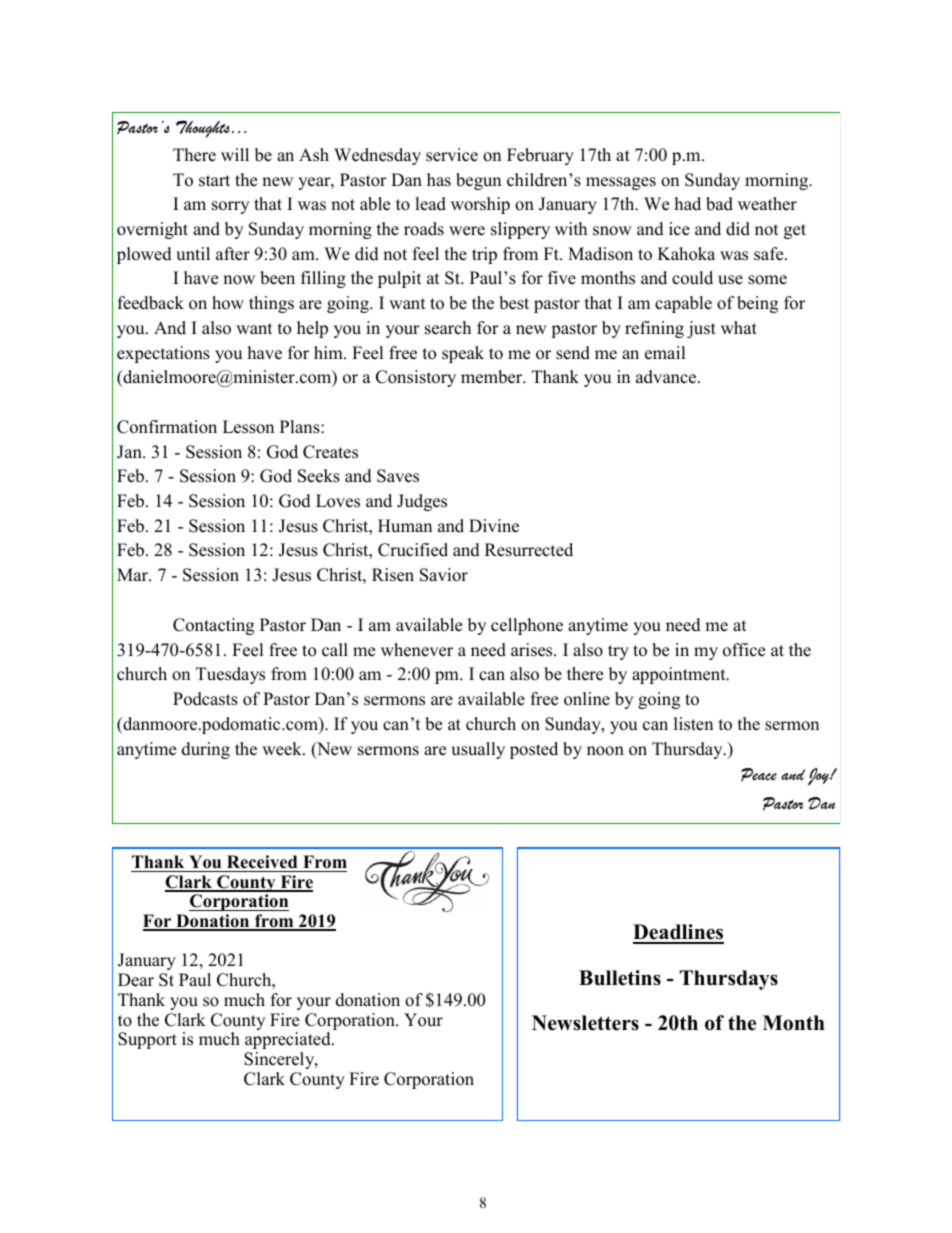  What do you see at coordinates (452, 155) in the screenshot?
I see `service` at bounding box center [452, 155].
